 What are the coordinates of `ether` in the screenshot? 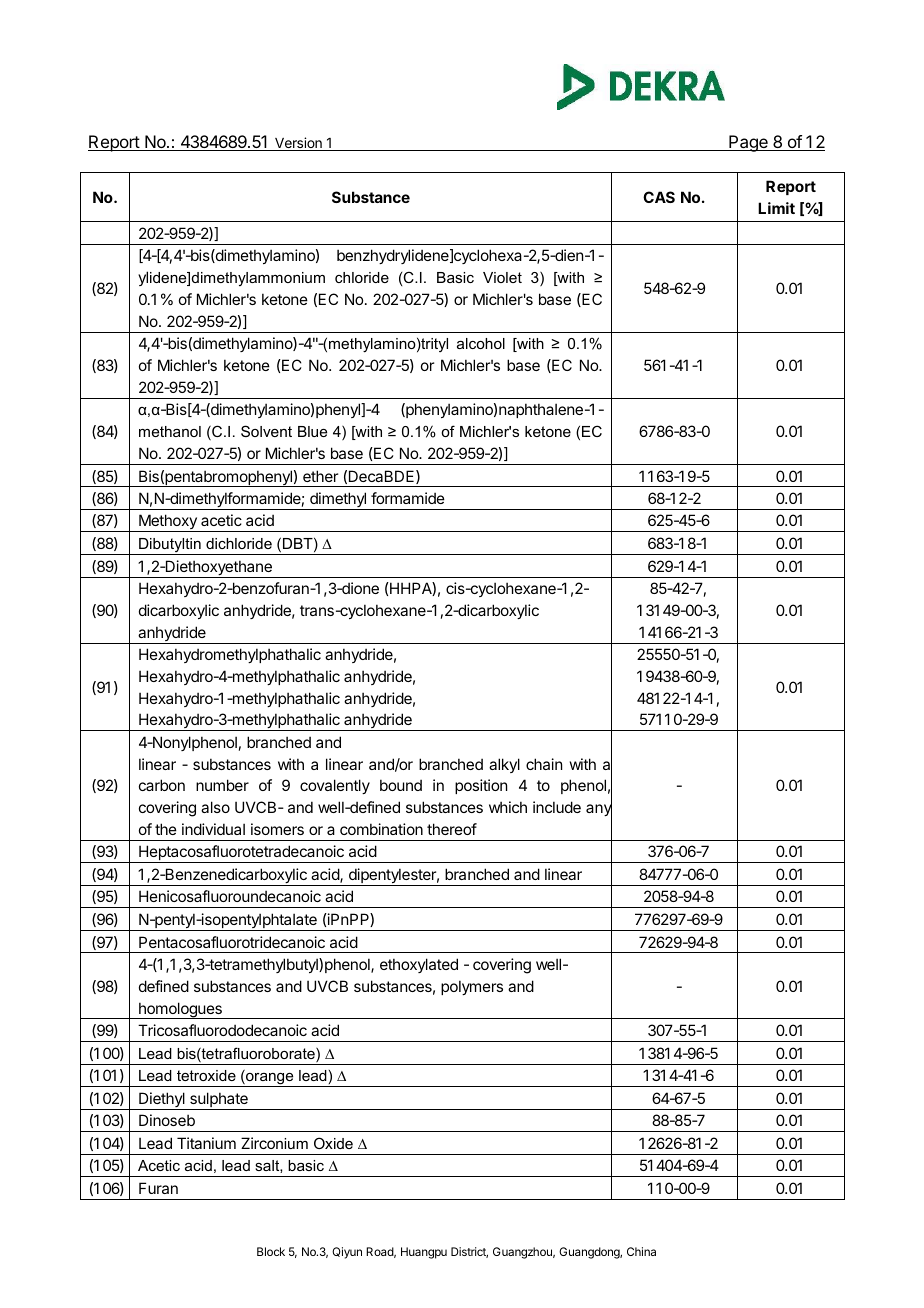 It's located at (320, 476).
